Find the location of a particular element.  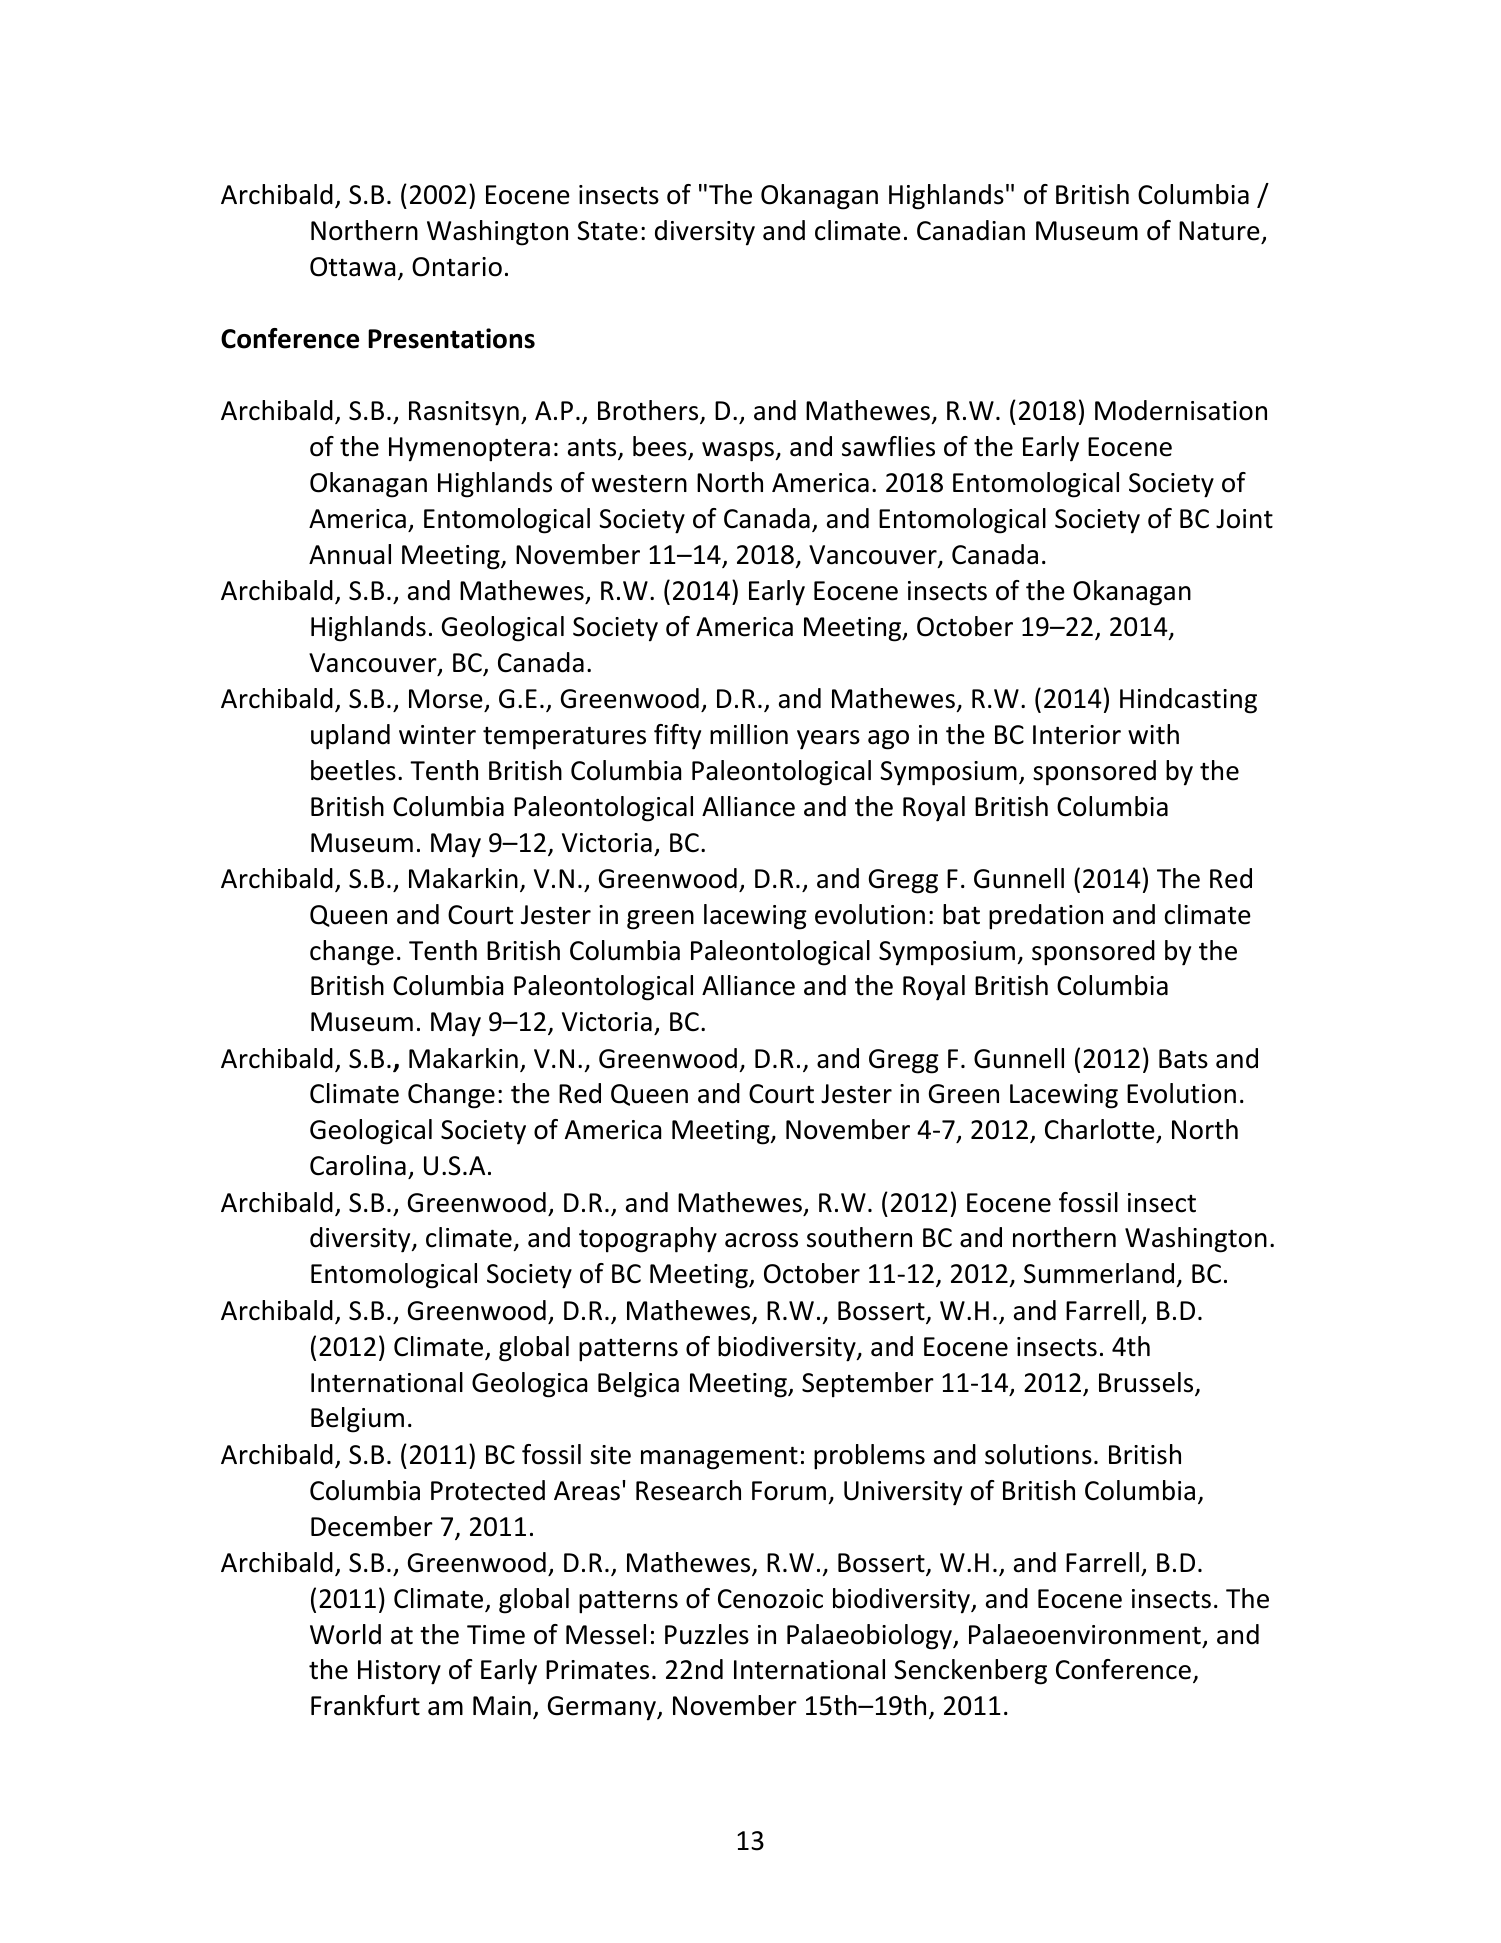

Canadian is located at coordinates (971, 230).
